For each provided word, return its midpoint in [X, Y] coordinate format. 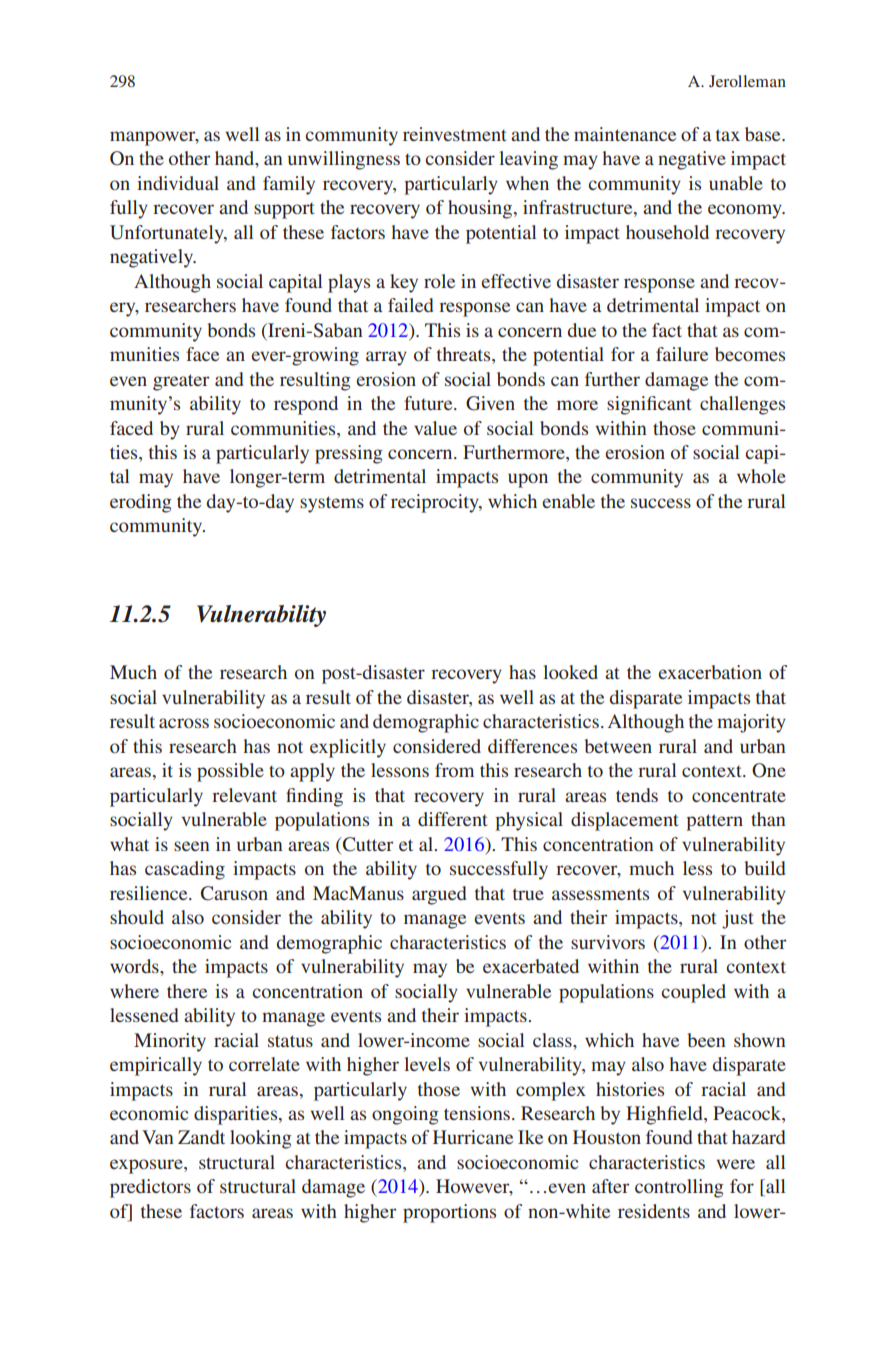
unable [736, 183]
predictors [150, 1188]
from [454, 770]
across [184, 723]
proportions [449, 1213]
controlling [679, 1188]
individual [178, 183]
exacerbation [710, 672]
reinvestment [455, 134]
